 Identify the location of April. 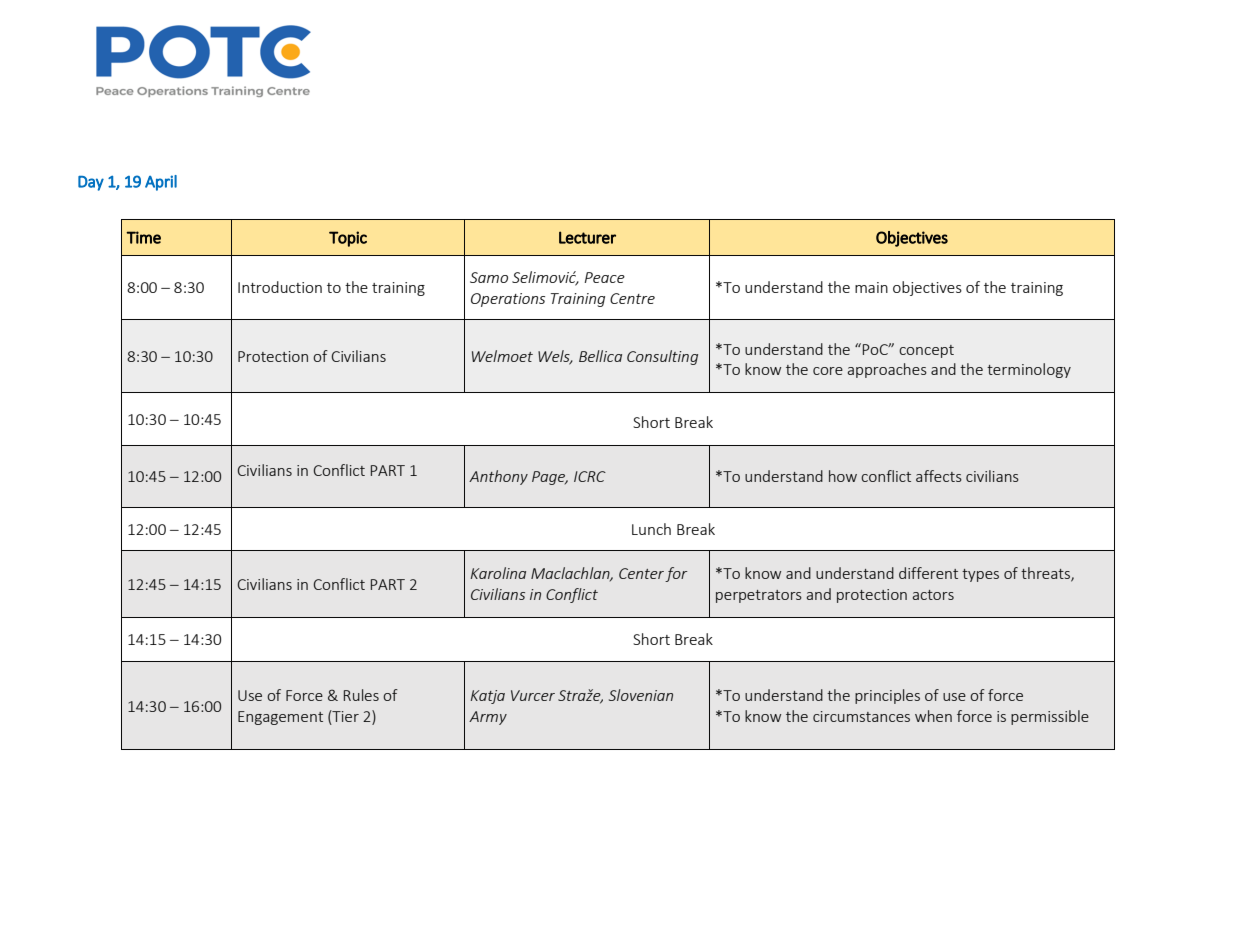
(161, 183).
